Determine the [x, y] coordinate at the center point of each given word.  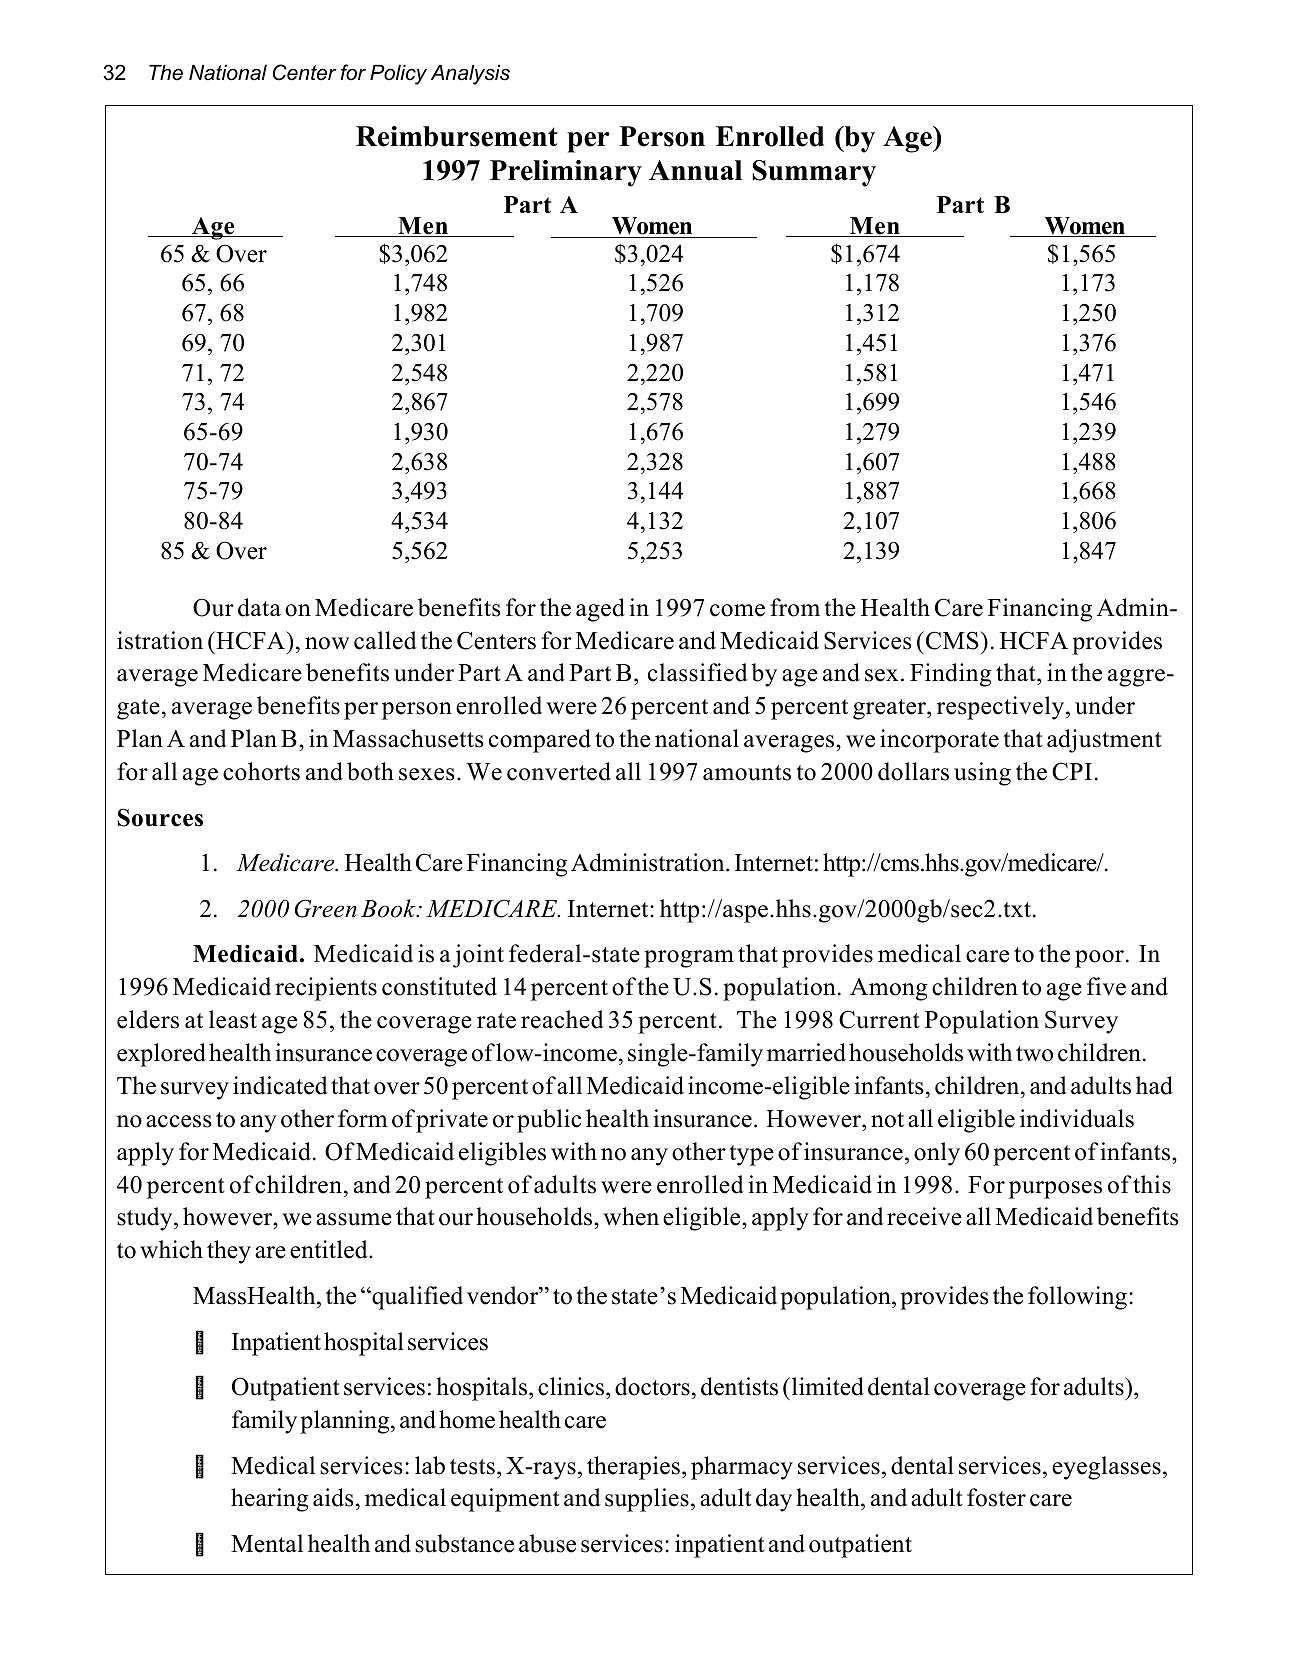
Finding [951, 675]
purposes [1055, 1190]
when [631, 1216]
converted [559, 771]
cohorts [261, 771]
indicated [280, 1085]
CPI [1072, 771]
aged [600, 610]
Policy [398, 75]
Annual [695, 170]
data [259, 607]
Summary [814, 173]
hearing [270, 1500]
